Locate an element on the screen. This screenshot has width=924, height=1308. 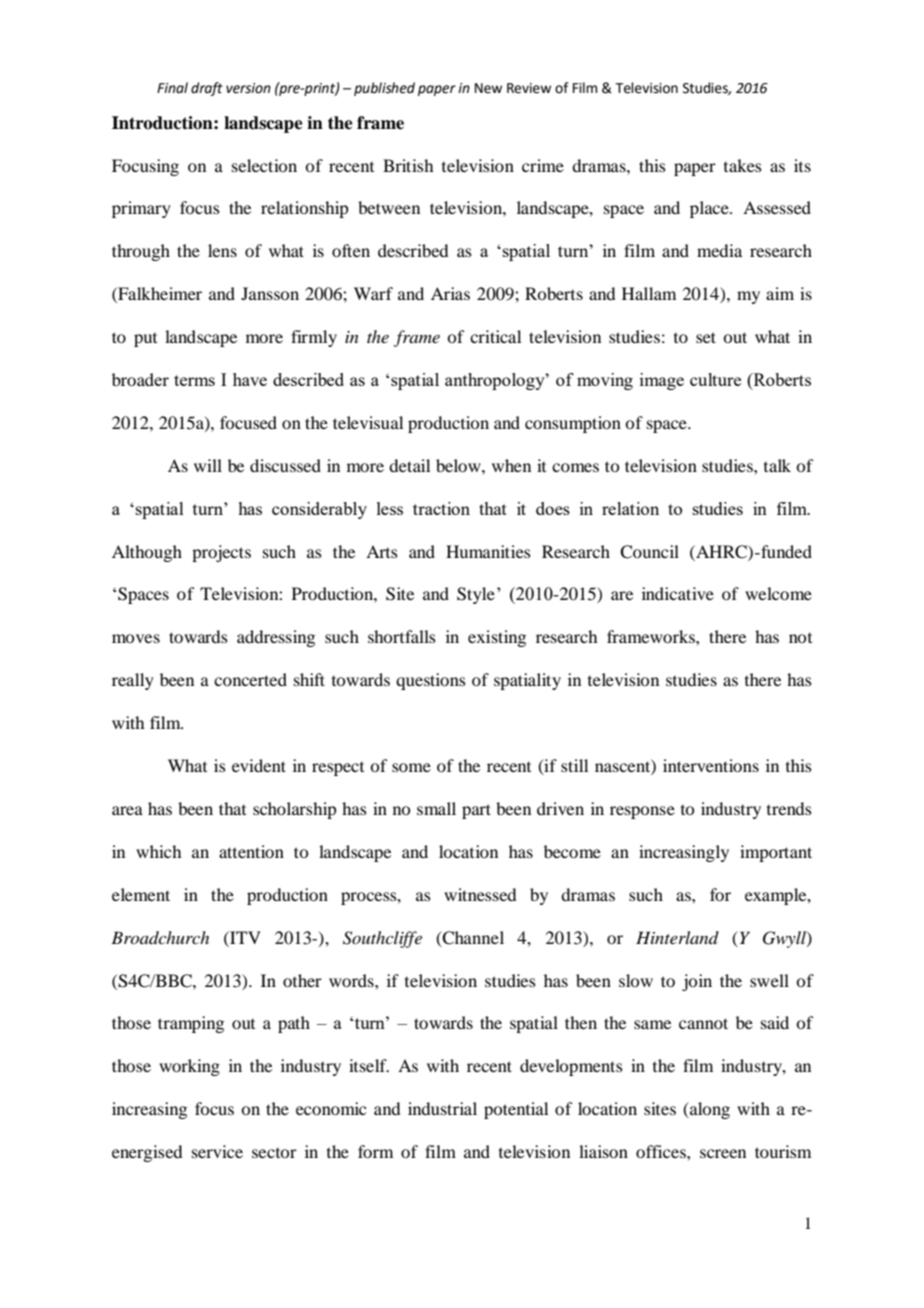
interventions is located at coordinates (711, 765).
